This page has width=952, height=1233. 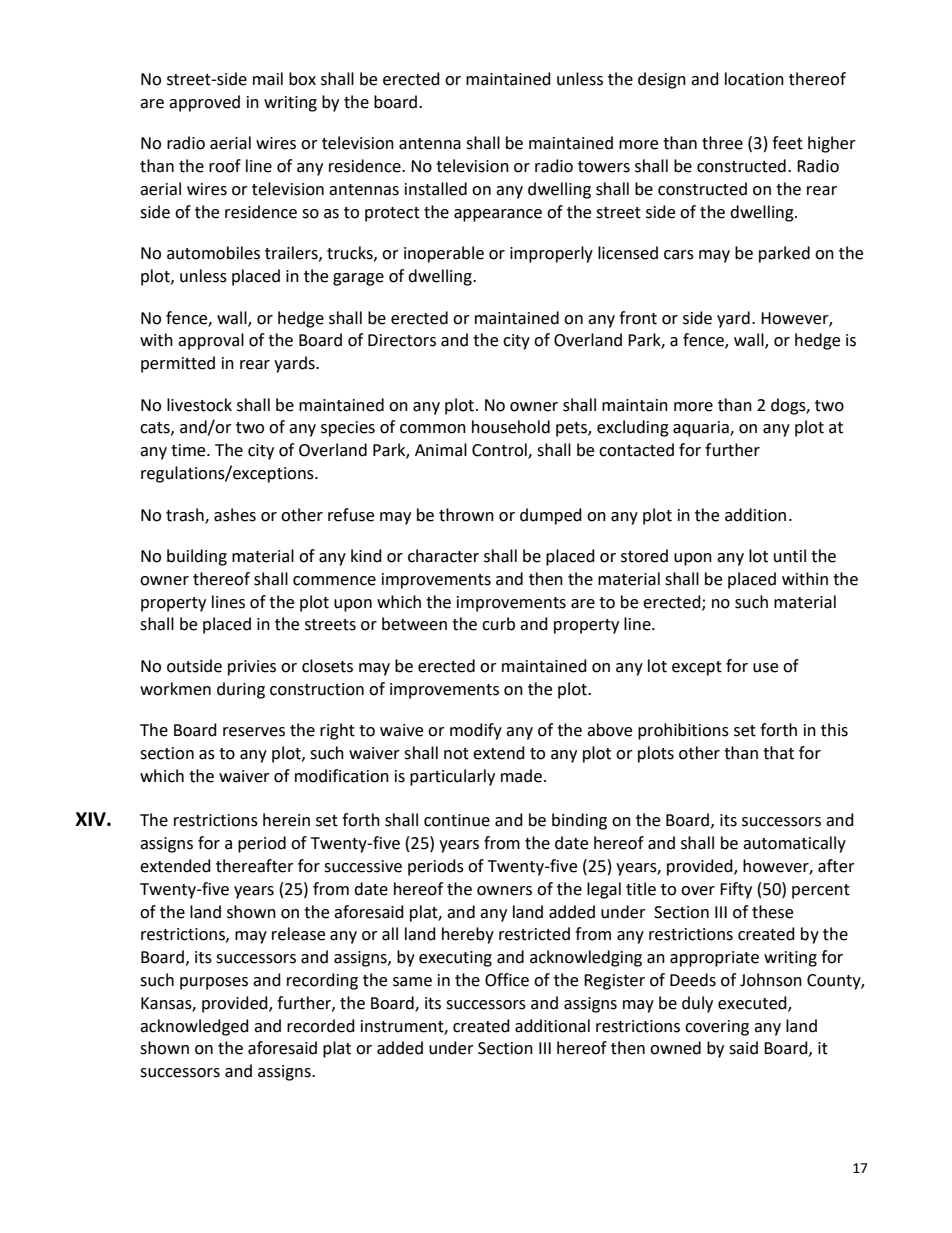 What do you see at coordinates (507, 980) in the page?
I see `Office` at bounding box center [507, 980].
